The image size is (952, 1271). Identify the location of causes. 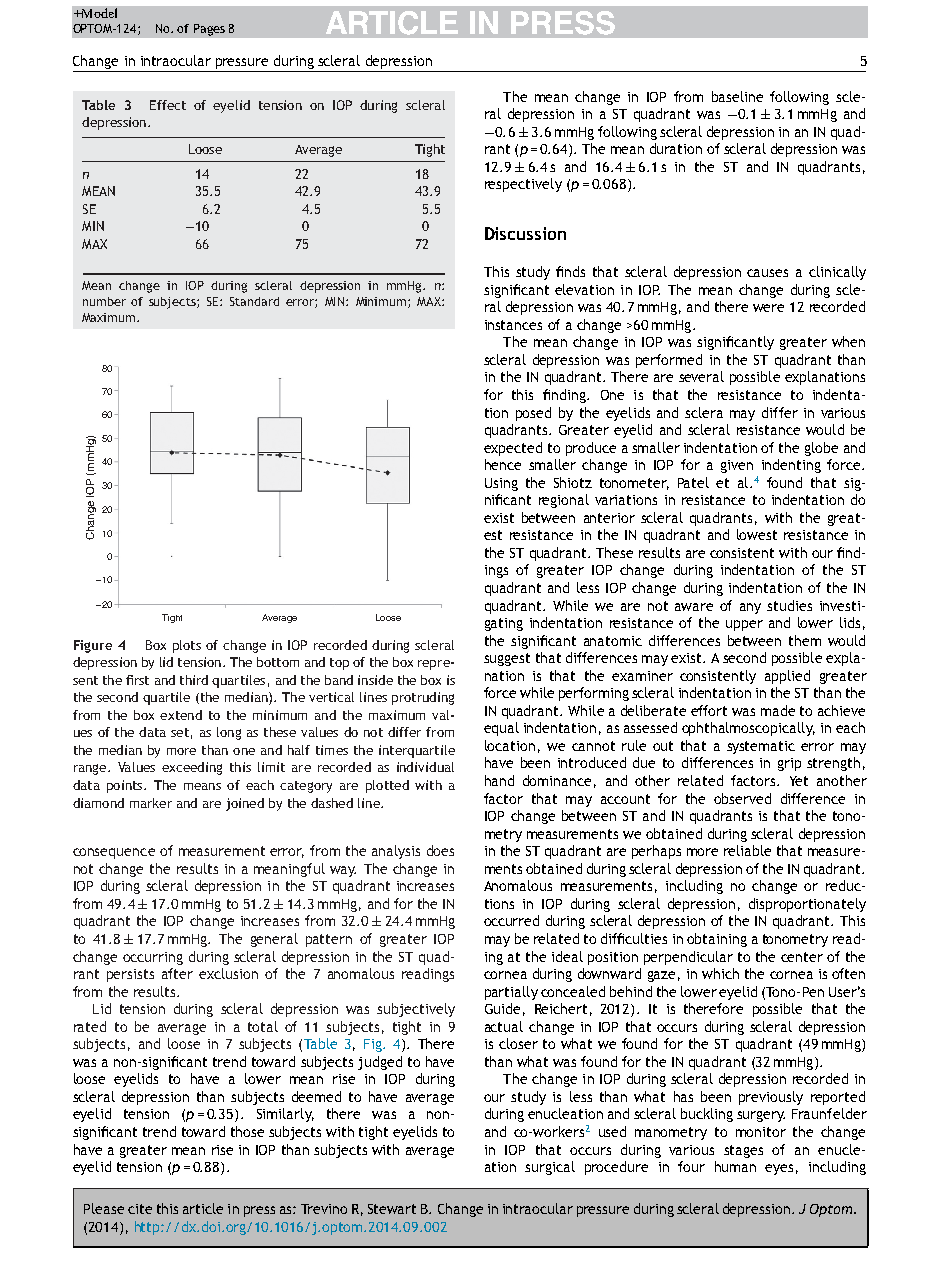
(767, 273).
